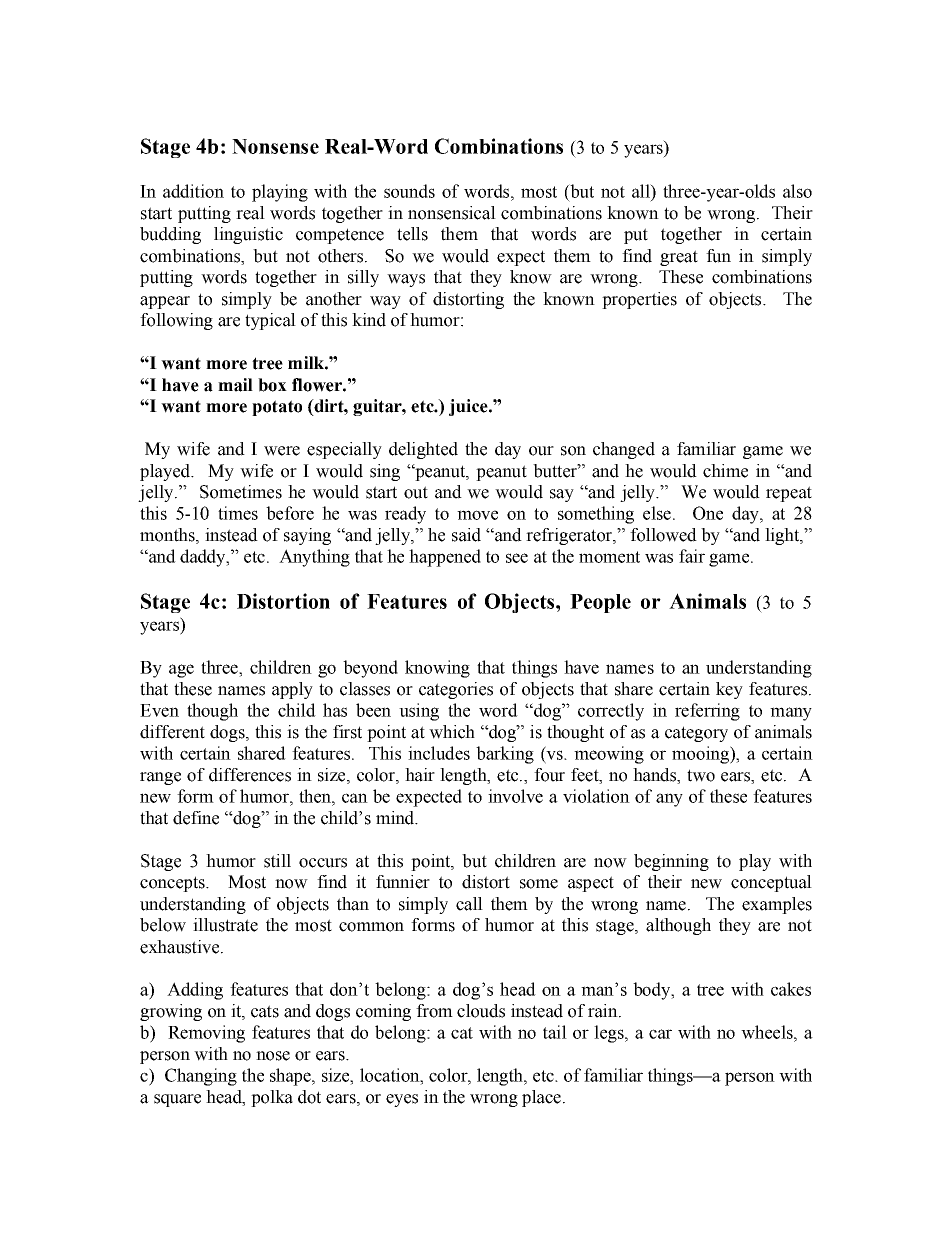 This screenshot has width=952, height=1233. Describe the element at coordinates (452, 213) in the screenshot. I see `nonsensical` at that location.
